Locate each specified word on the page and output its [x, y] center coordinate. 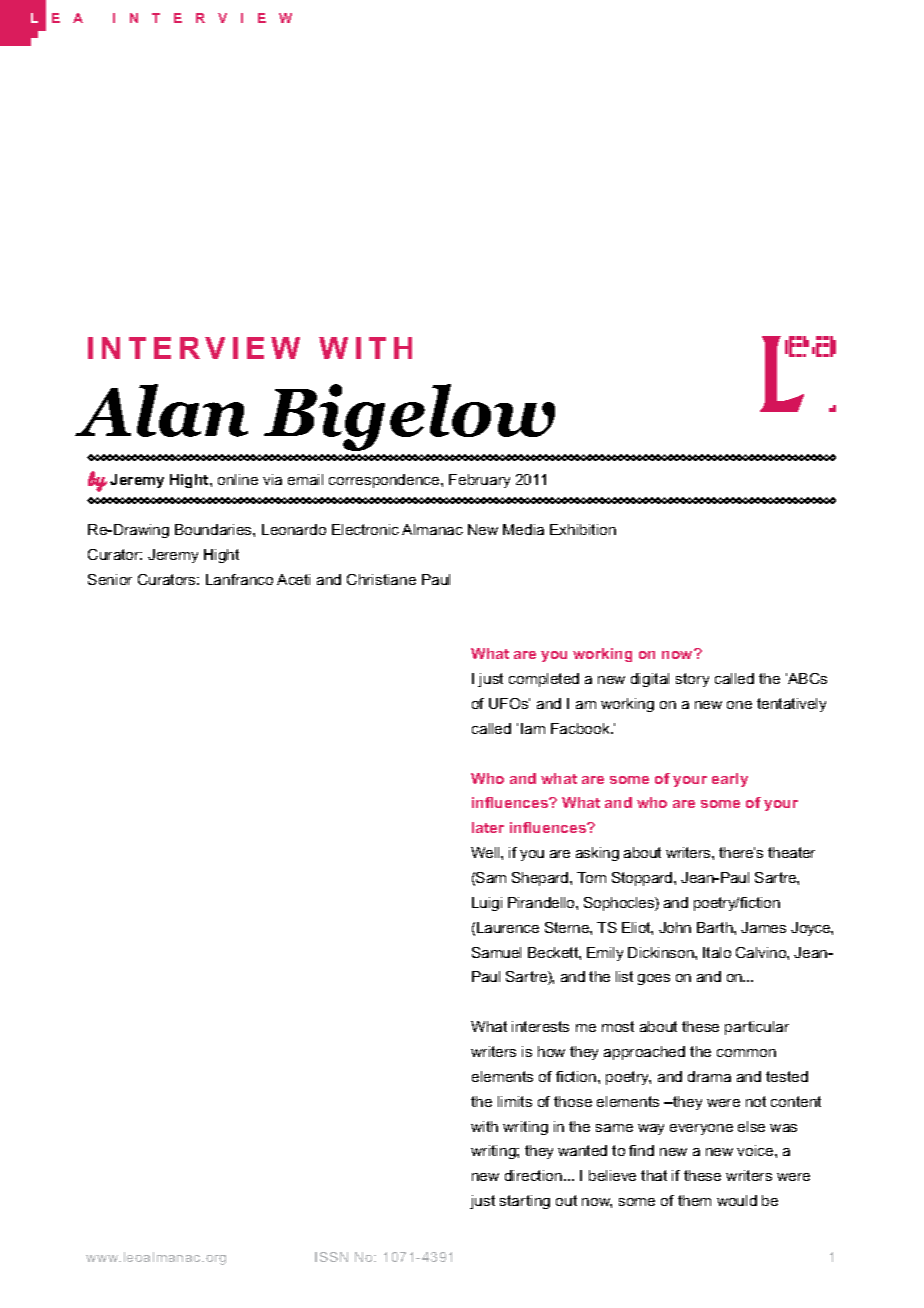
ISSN [331, 1257]
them [694, 1200]
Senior [110, 579]
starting [525, 1202]
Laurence [508, 927]
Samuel [496, 952]
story [692, 680]
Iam [533, 728]
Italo [717, 952]
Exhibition [583, 529]
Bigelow [409, 417]
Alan [161, 410]
